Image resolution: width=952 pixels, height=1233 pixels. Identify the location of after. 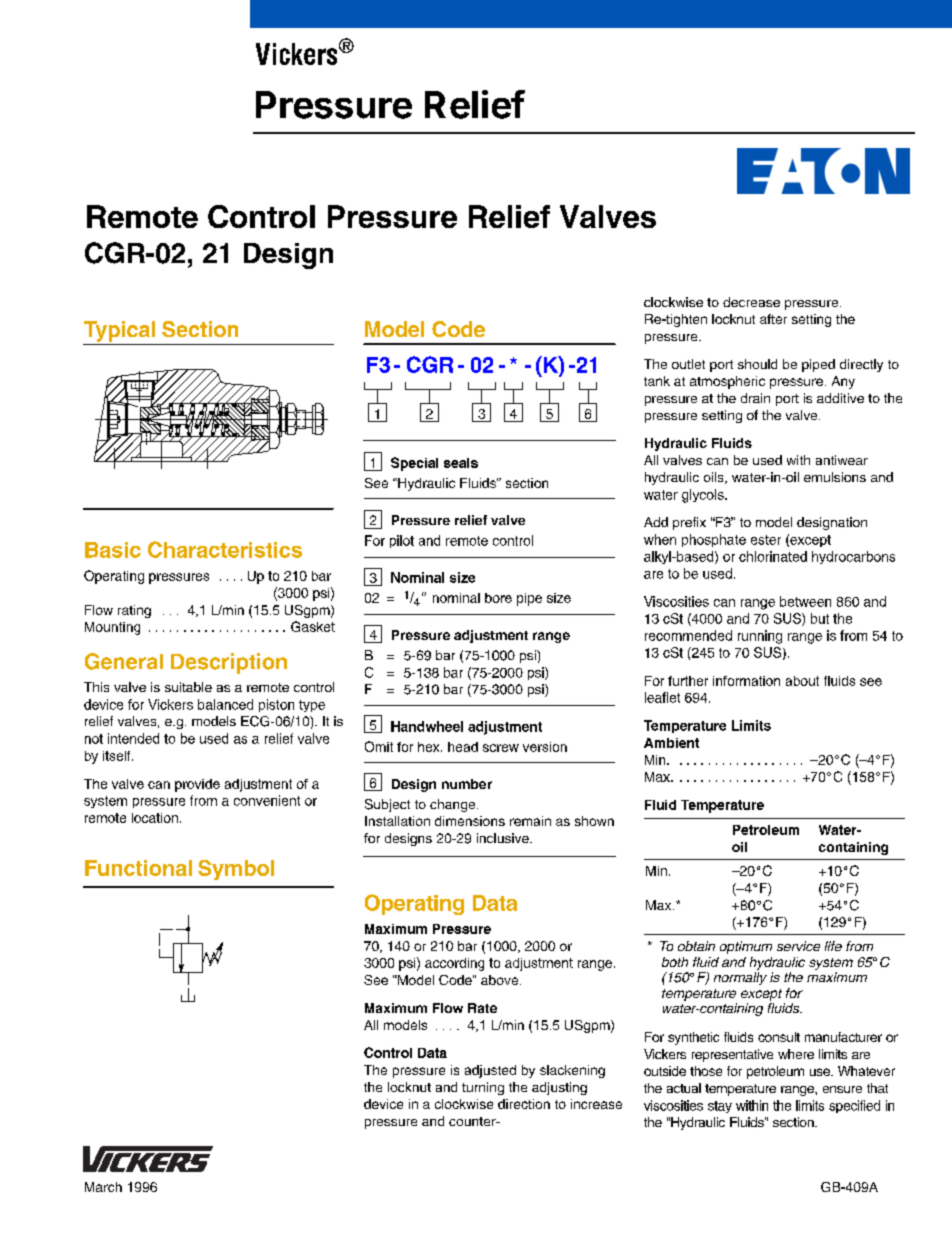
(773, 319).
